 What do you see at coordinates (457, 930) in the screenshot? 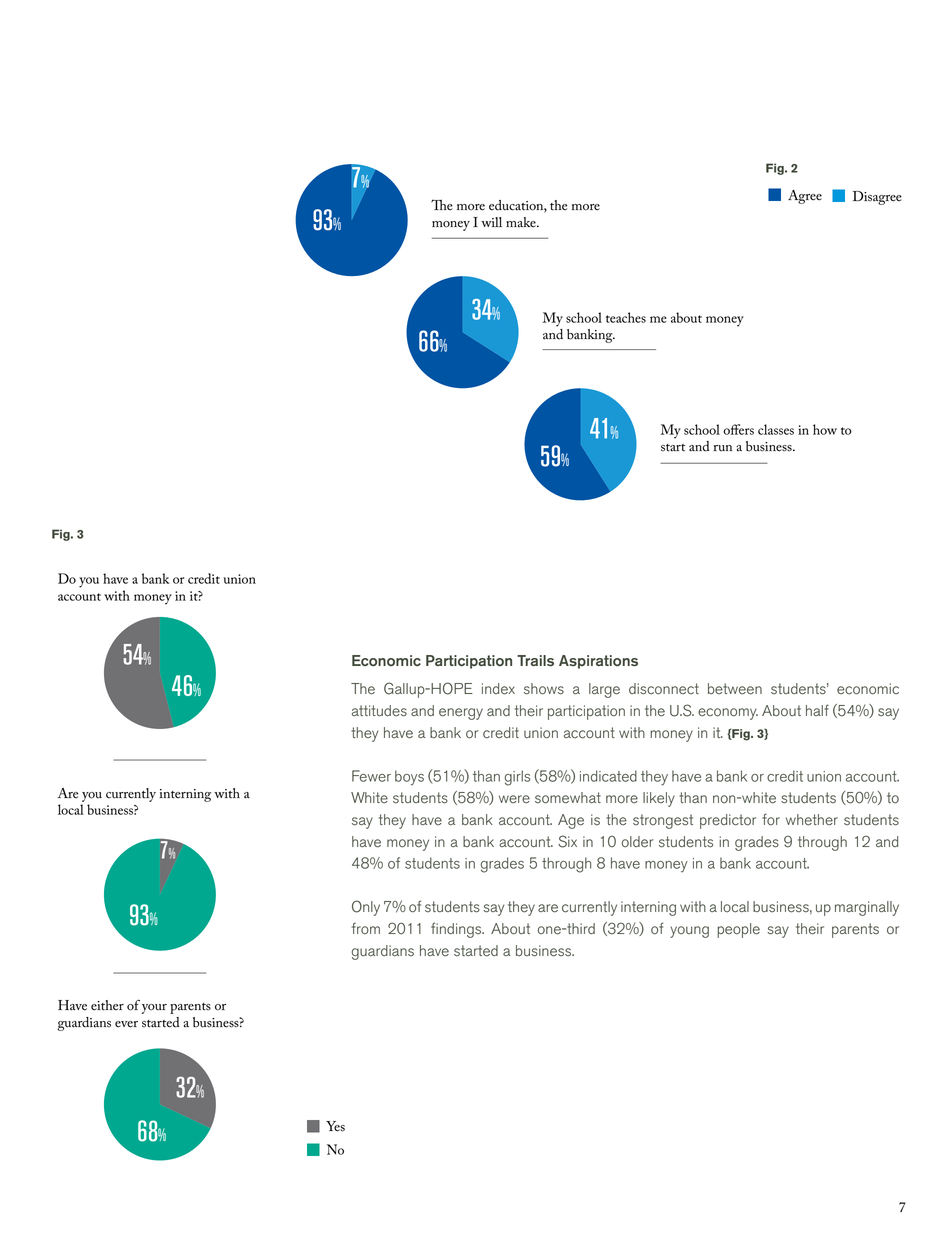
I see `findings` at bounding box center [457, 930].
